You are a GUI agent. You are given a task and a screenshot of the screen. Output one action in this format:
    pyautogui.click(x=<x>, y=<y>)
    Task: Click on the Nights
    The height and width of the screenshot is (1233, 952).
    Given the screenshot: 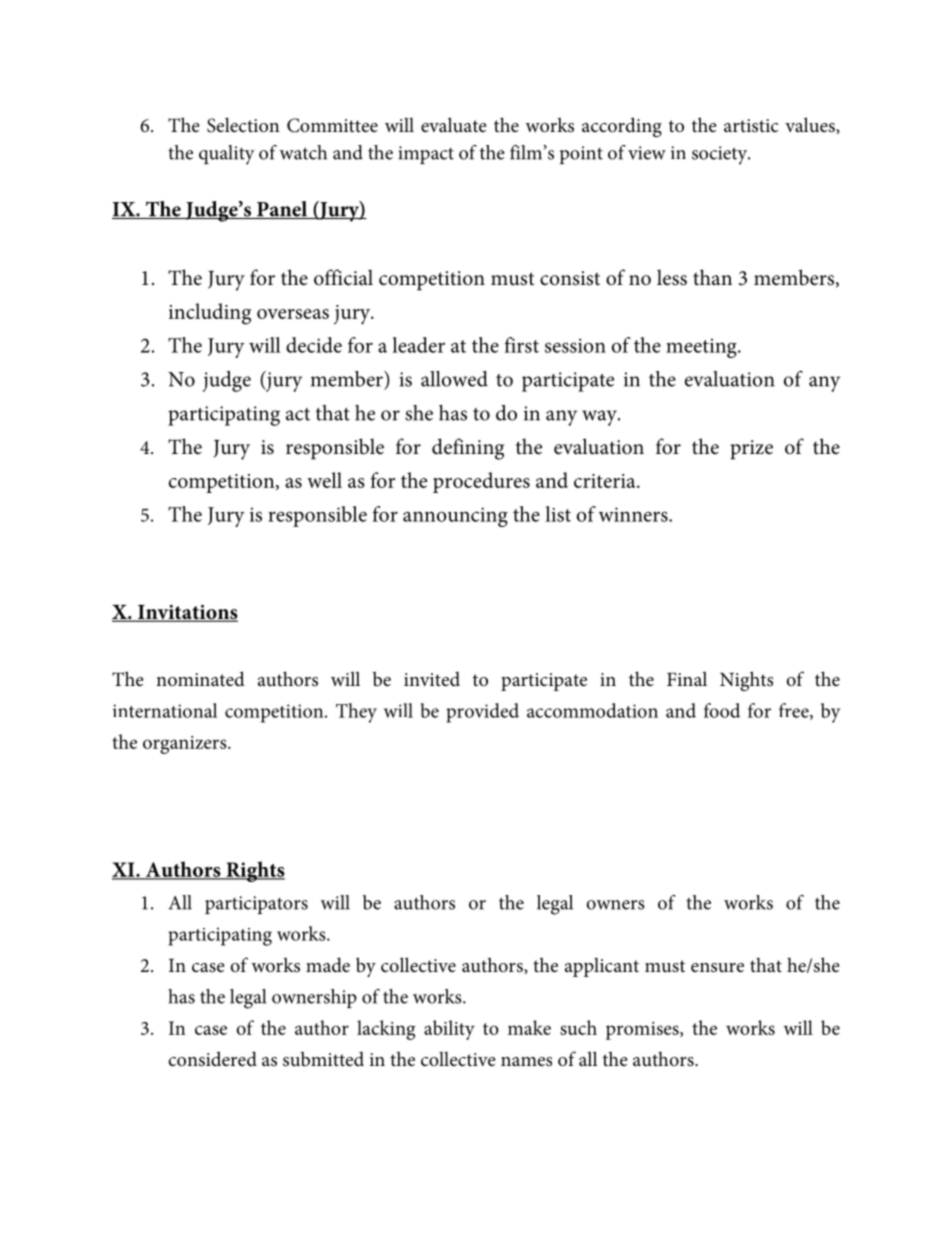 What is the action you would take?
    pyautogui.click(x=746, y=681)
